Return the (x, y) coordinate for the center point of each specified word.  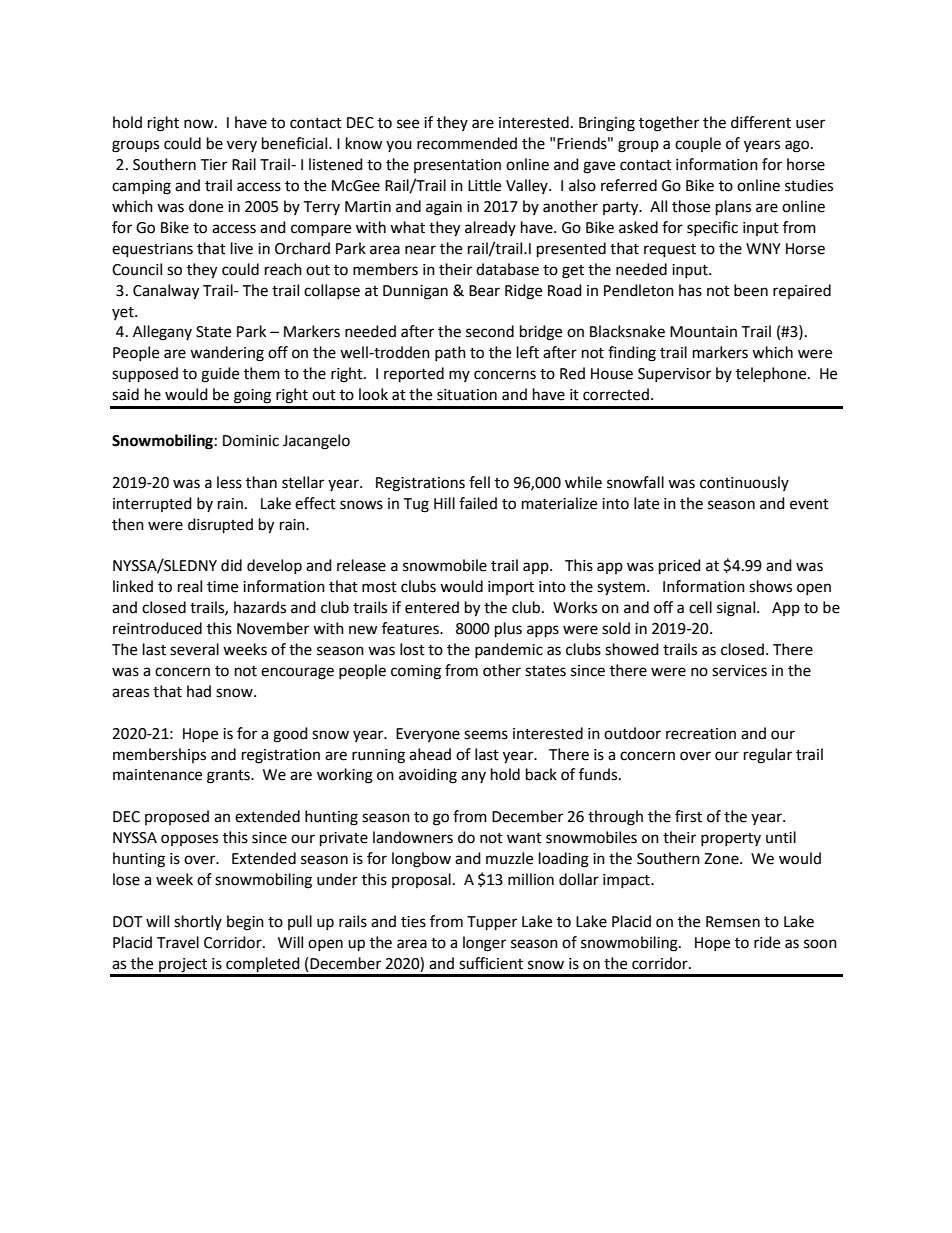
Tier (213, 165)
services (739, 671)
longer (484, 944)
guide (220, 375)
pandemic (509, 650)
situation (467, 395)
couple (698, 144)
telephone (772, 374)
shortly (198, 922)
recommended (467, 143)
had (199, 691)
